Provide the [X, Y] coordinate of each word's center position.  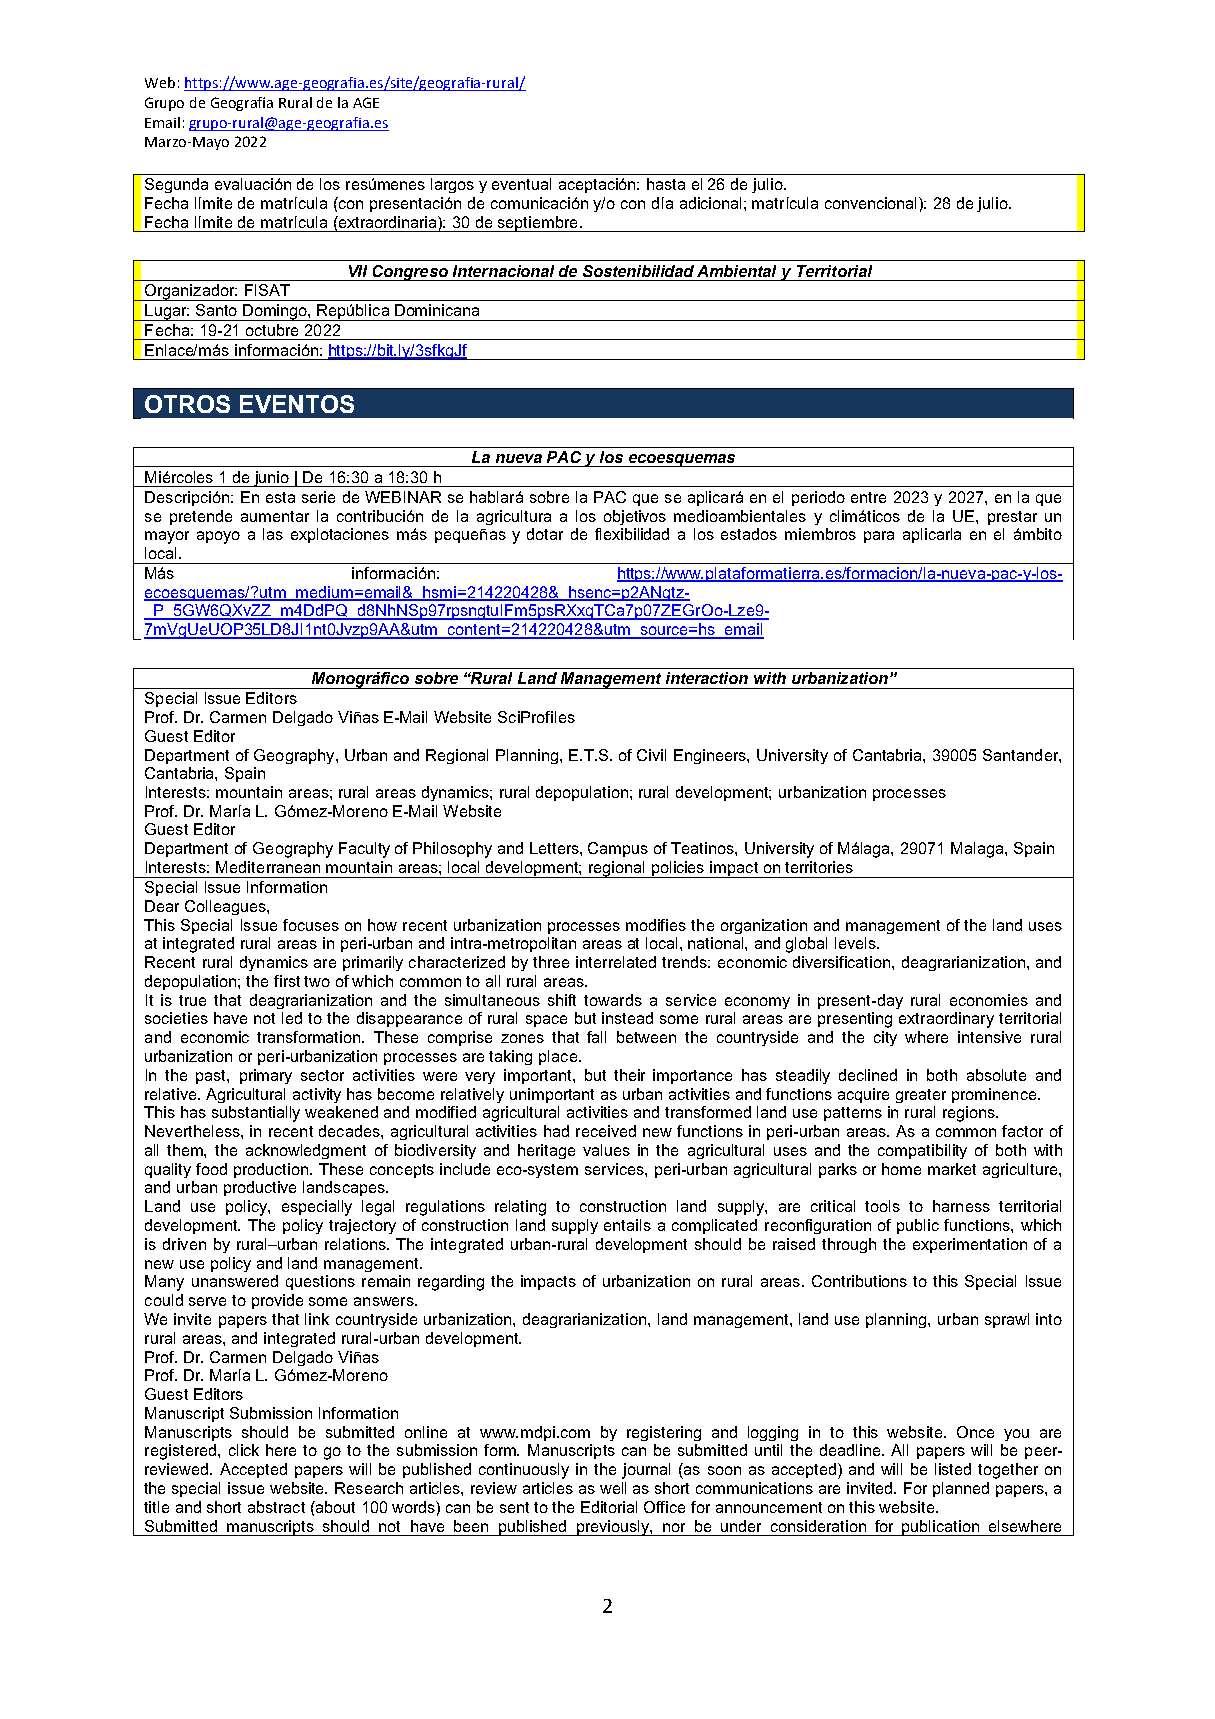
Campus [618, 849]
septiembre [538, 224]
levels [856, 943]
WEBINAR [403, 497]
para [879, 537]
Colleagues [226, 907]
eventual [521, 184]
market [952, 1169]
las [273, 534]
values [606, 1150]
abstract [276, 1507]
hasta [666, 184]
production [272, 1170]
